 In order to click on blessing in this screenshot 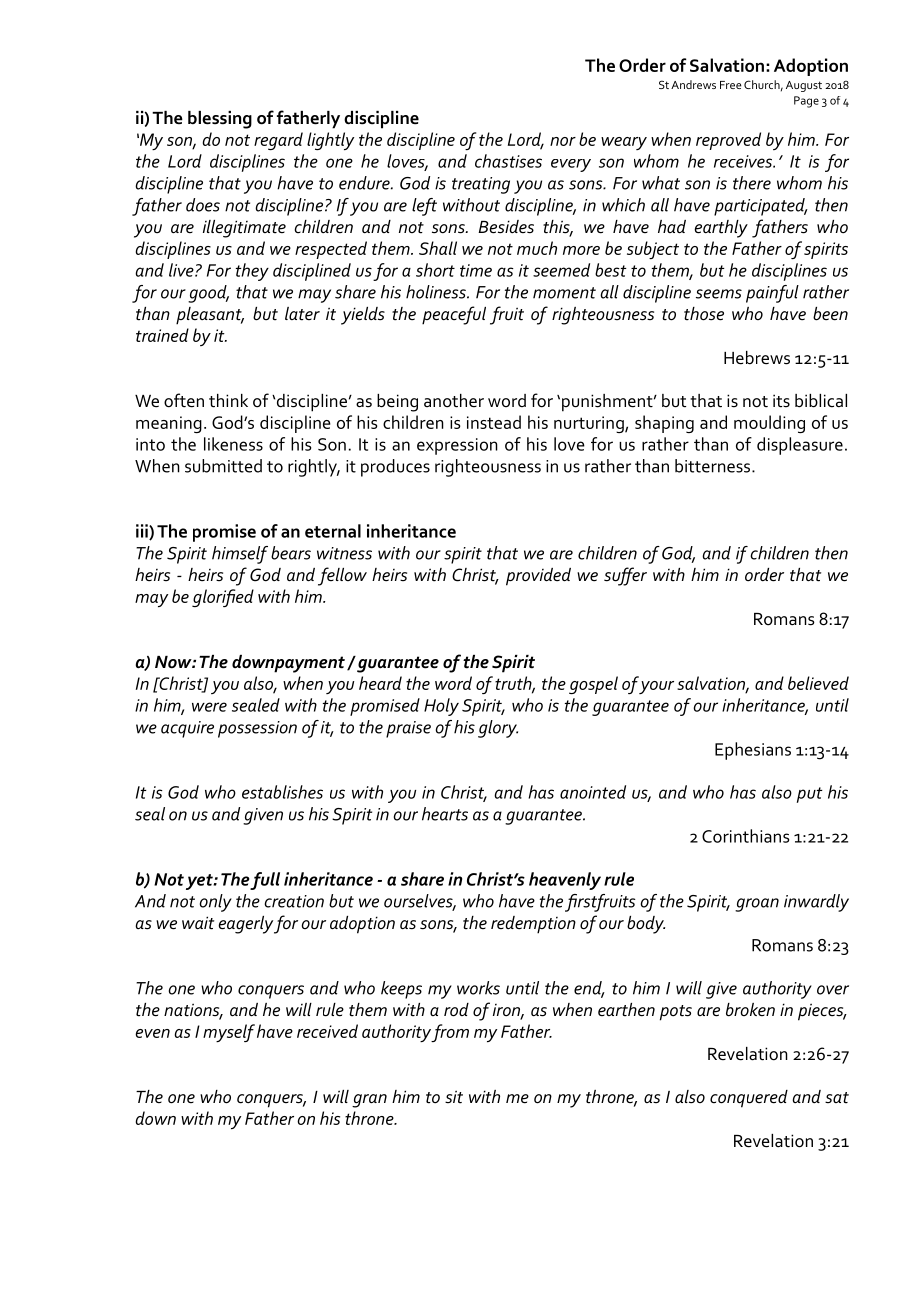, I will do `click(220, 120)`.
